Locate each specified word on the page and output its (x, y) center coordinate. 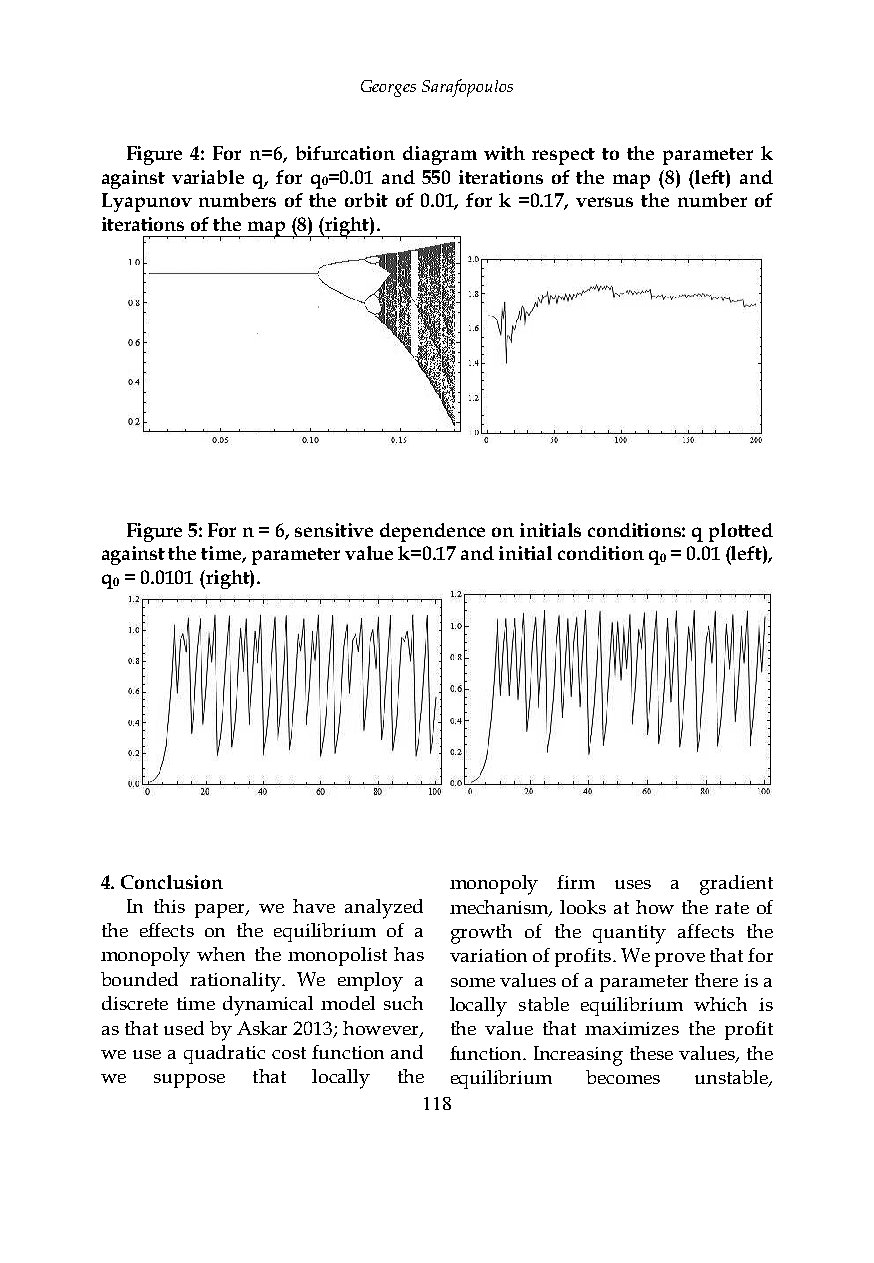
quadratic (224, 1054)
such (403, 1003)
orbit (366, 200)
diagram (440, 155)
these (651, 1053)
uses (633, 884)
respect (563, 156)
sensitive (334, 530)
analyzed (384, 909)
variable (208, 177)
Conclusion (172, 882)
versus (604, 202)
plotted (741, 532)
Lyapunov (147, 202)
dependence (432, 532)
